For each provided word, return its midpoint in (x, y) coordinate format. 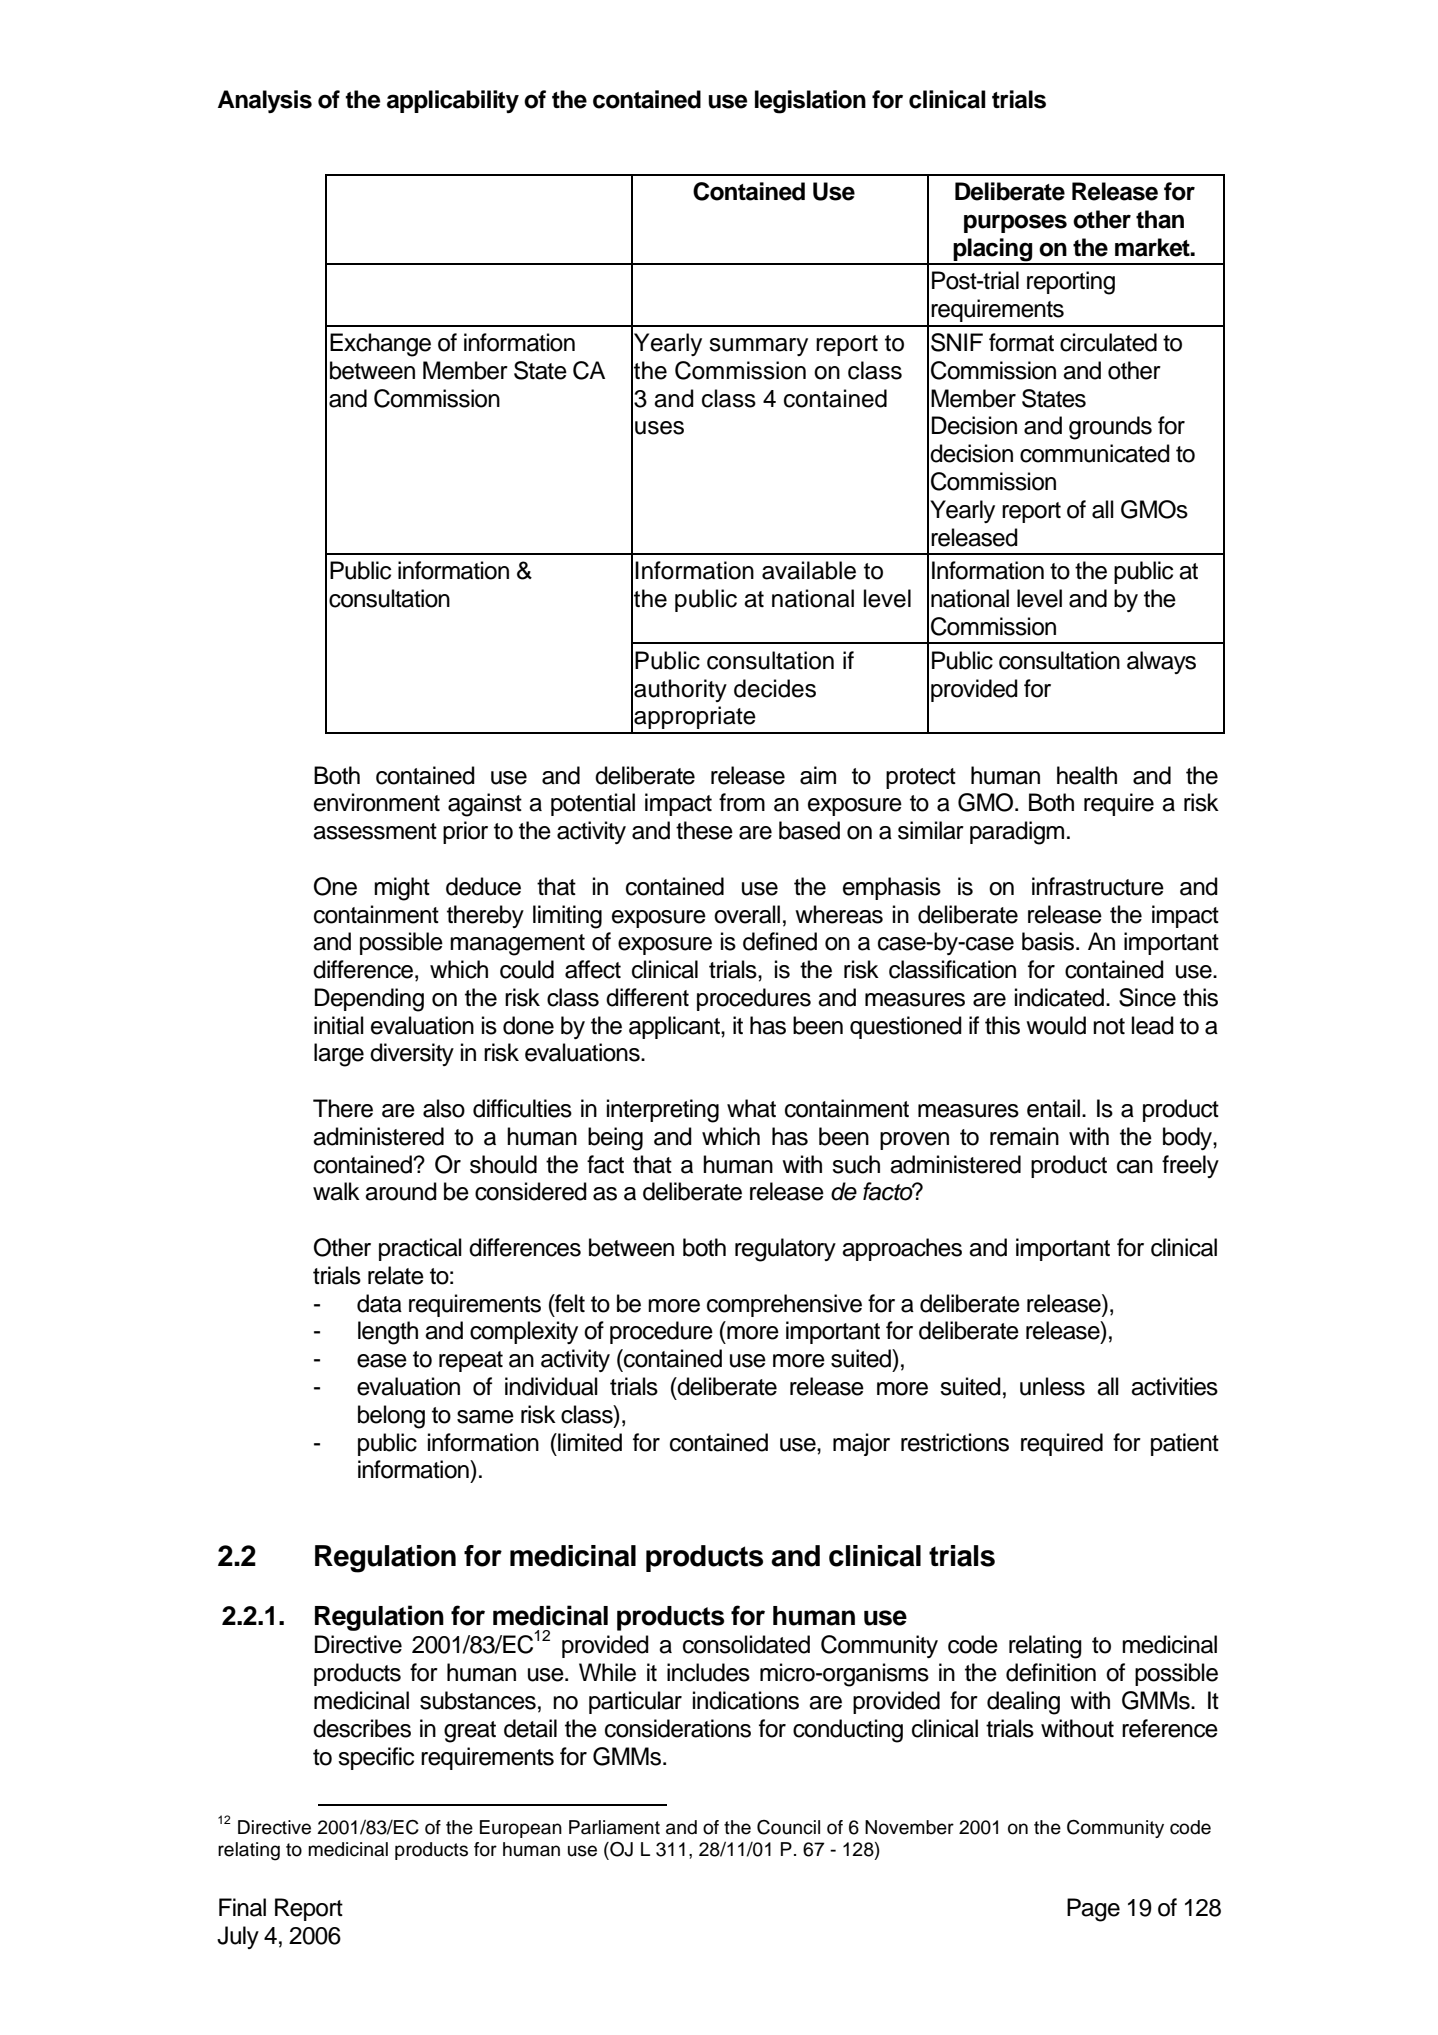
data (379, 1303)
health (1087, 775)
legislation (810, 102)
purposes (1015, 223)
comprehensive (784, 1305)
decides (775, 688)
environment (377, 802)
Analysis (265, 101)
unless (1052, 1386)
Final (242, 1907)
